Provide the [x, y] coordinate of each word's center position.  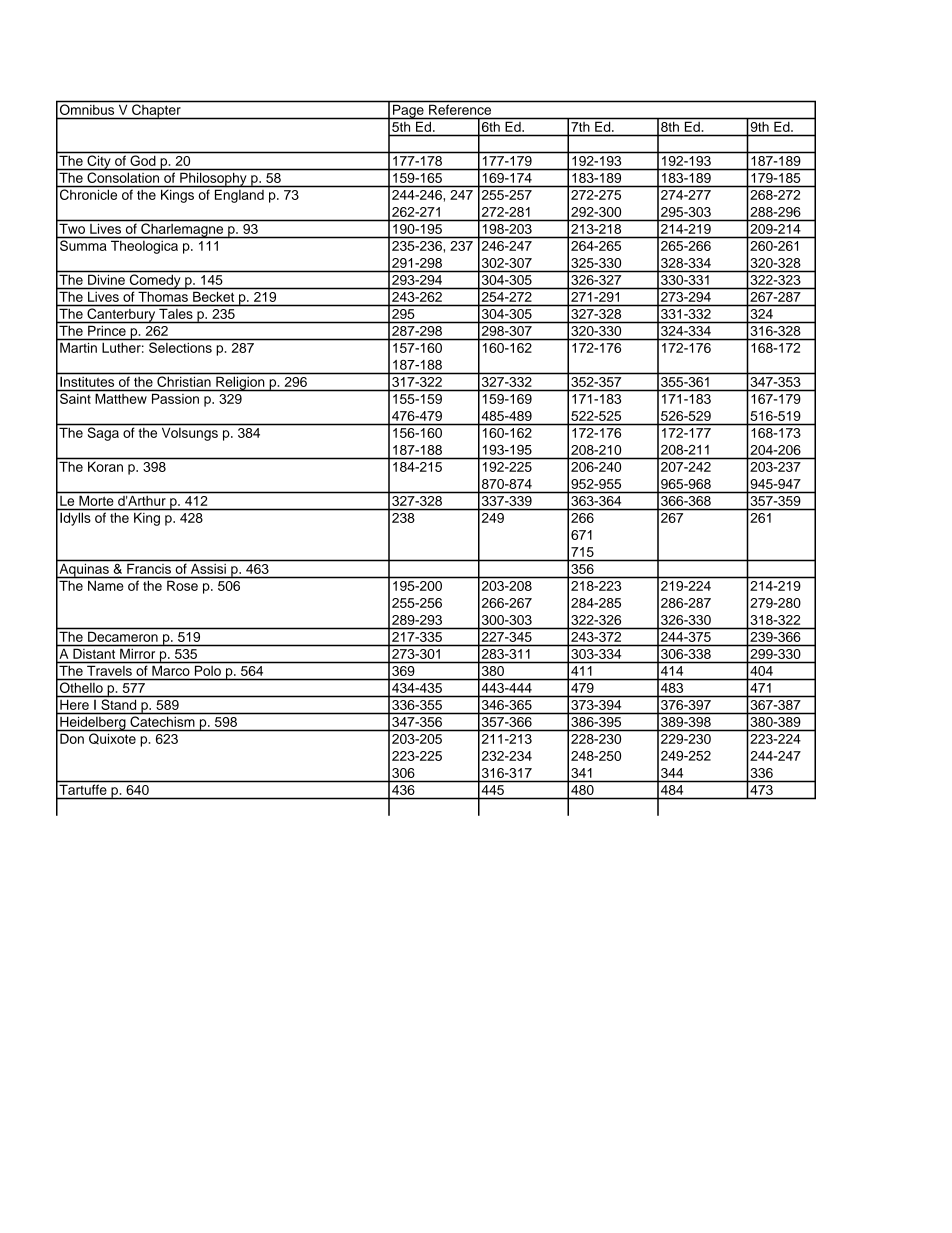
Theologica [144, 247]
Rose [182, 586]
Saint [75, 398]
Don [72, 739]
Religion [240, 384]
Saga [103, 434]
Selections [180, 347]
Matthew [121, 399]
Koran [105, 467]
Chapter [156, 111]
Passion [175, 399]
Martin [78, 348]
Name [105, 586]
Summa [83, 245]
